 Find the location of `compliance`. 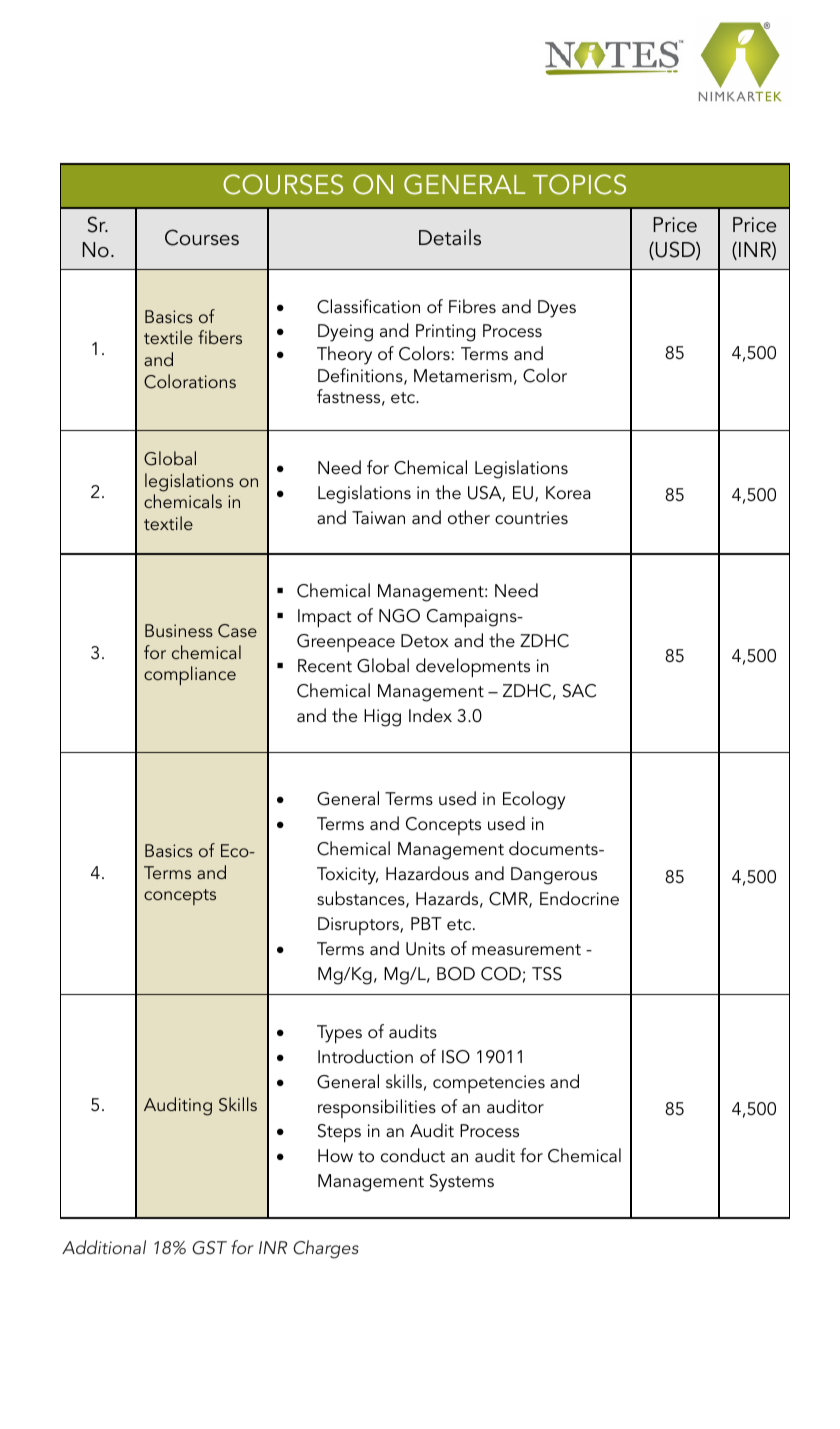

compliance is located at coordinates (190, 675).
